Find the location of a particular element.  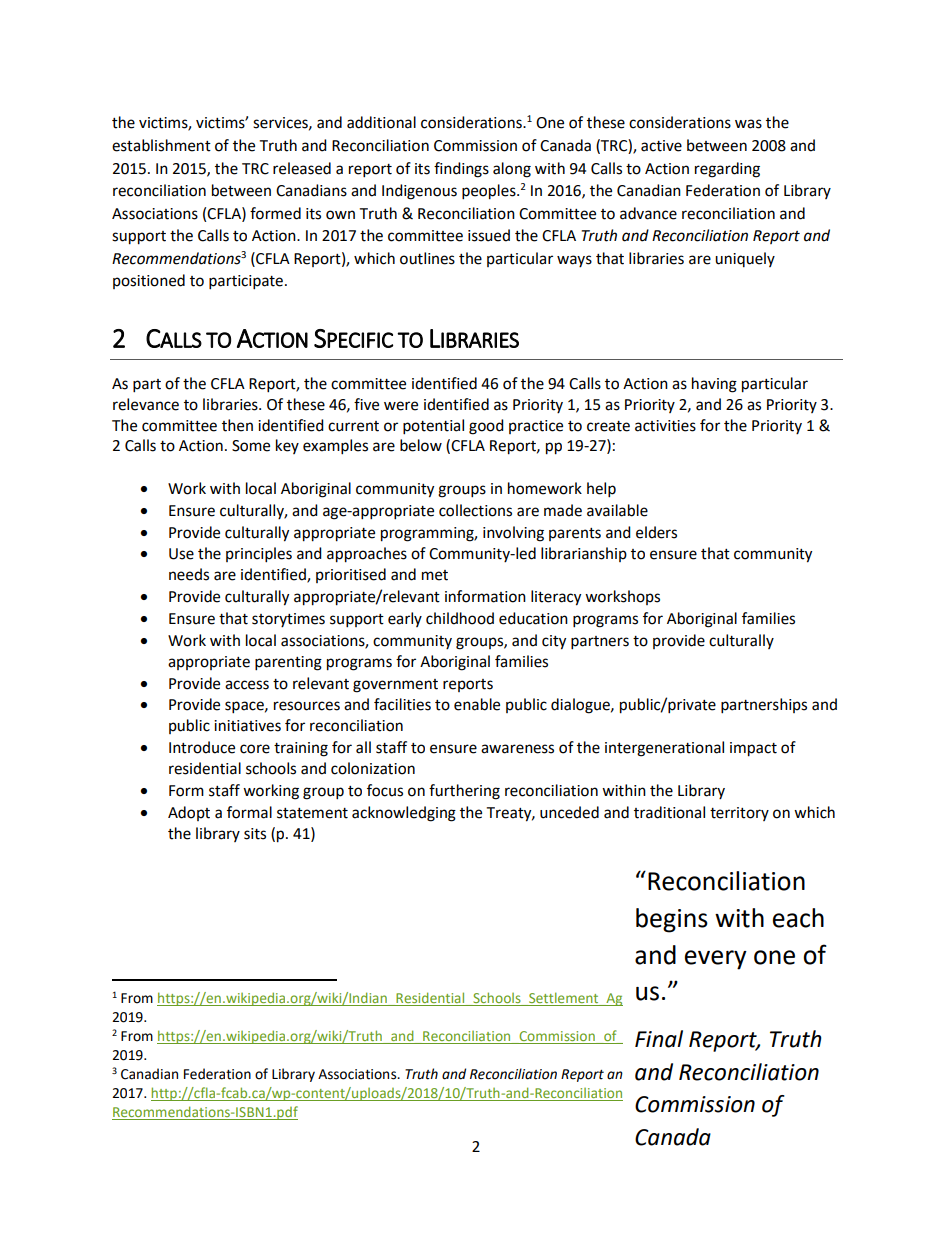

establishment is located at coordinates (161, 145).
